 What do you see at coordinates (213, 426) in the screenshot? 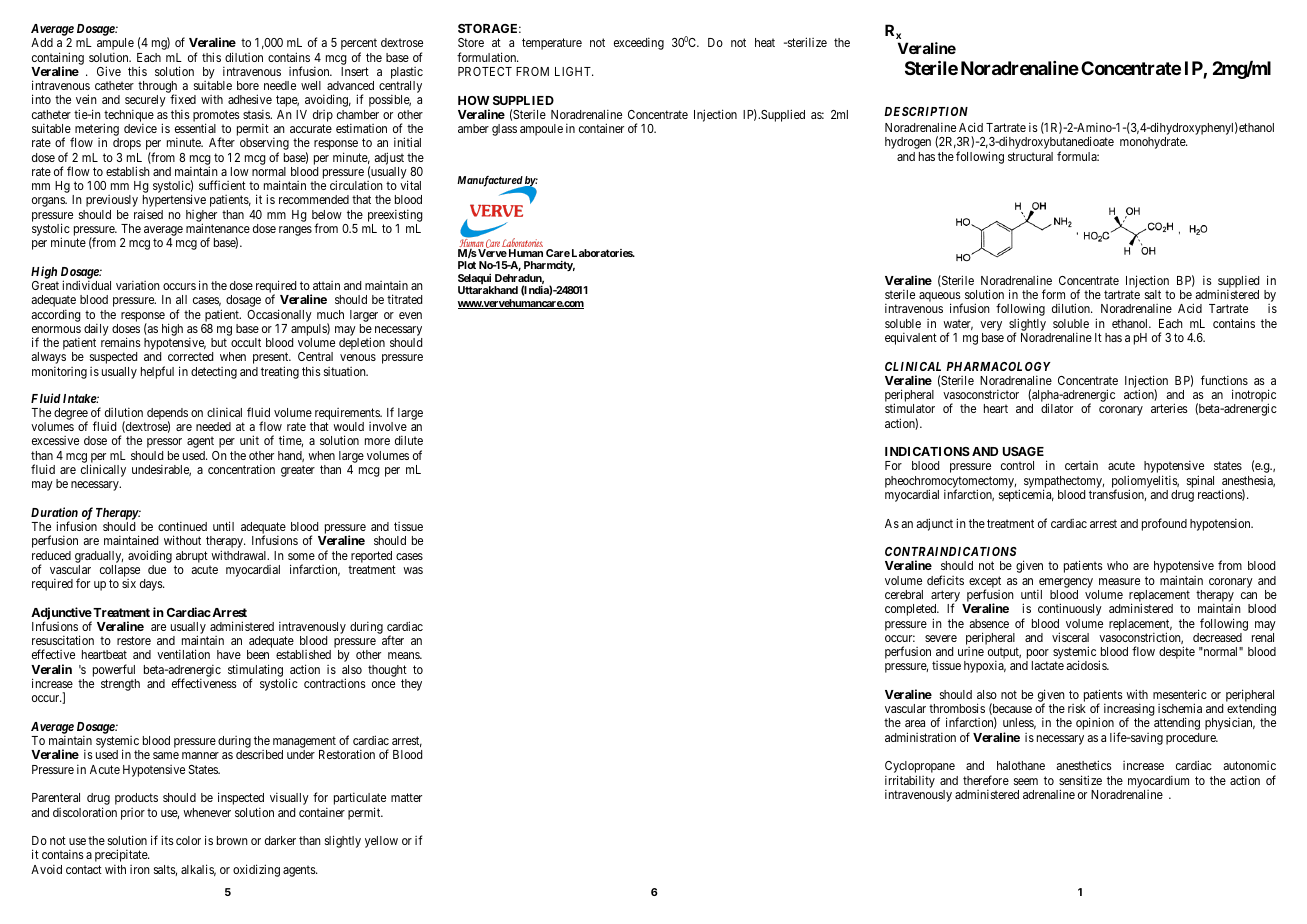
I see `needed` at bounding box center [213, 426].
